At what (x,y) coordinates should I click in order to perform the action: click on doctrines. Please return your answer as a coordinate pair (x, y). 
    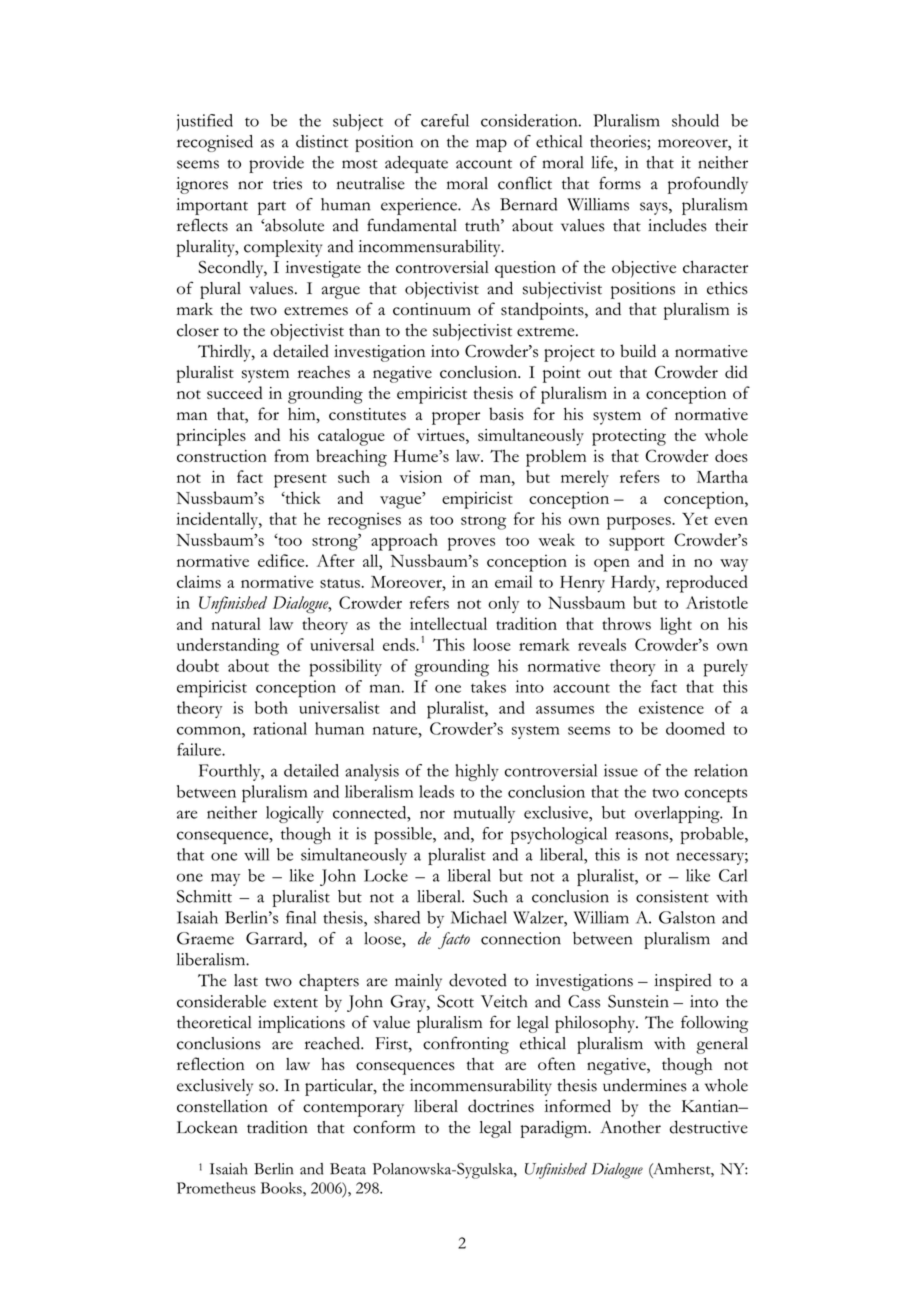
    Looking at the image, I should click on (501, 1106).
